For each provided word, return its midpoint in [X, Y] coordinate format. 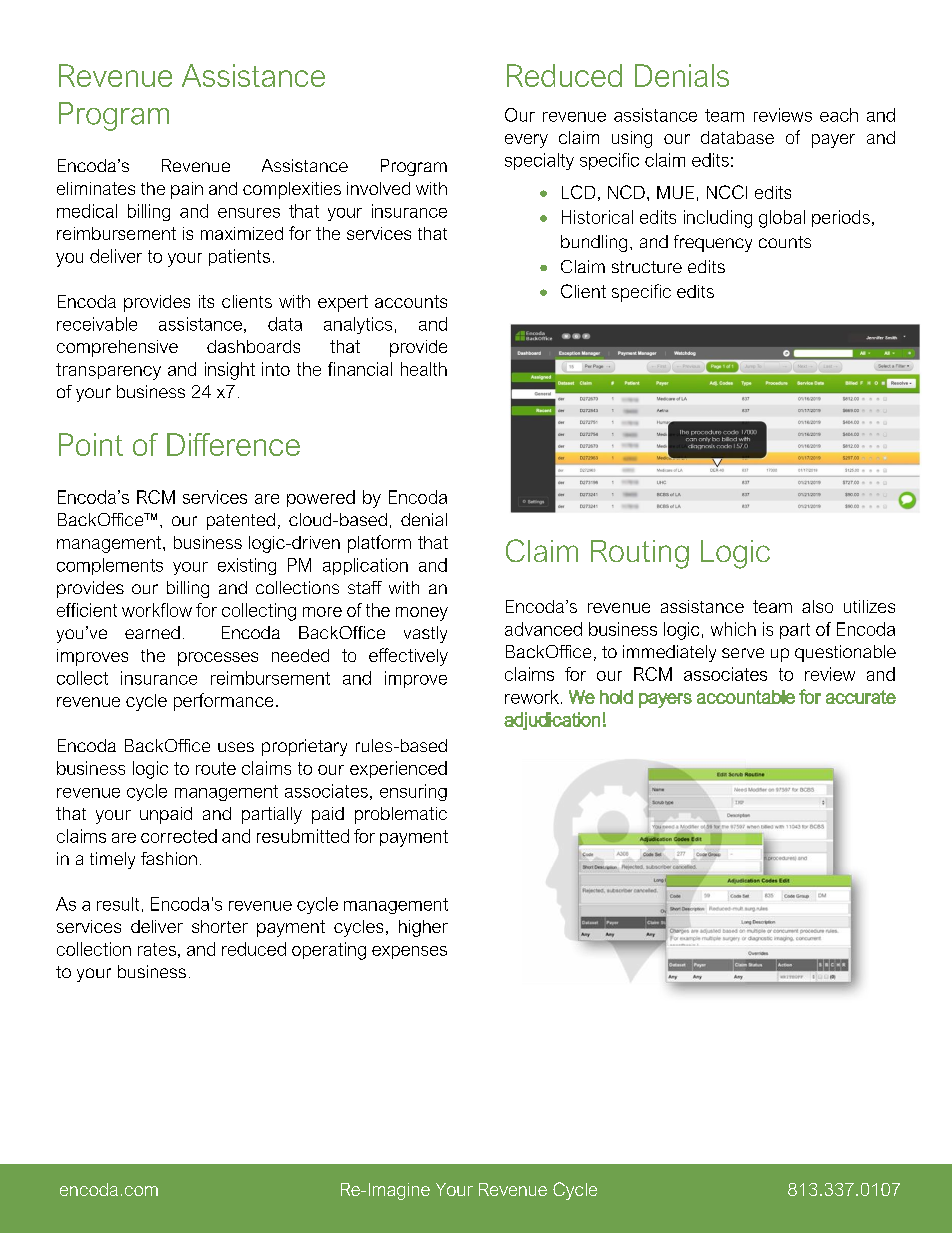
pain [187, 190]
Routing [640, 554]
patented [241, 521]
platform [379, 544]
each [839, 115]
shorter [220, 926]
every [526, 141]
